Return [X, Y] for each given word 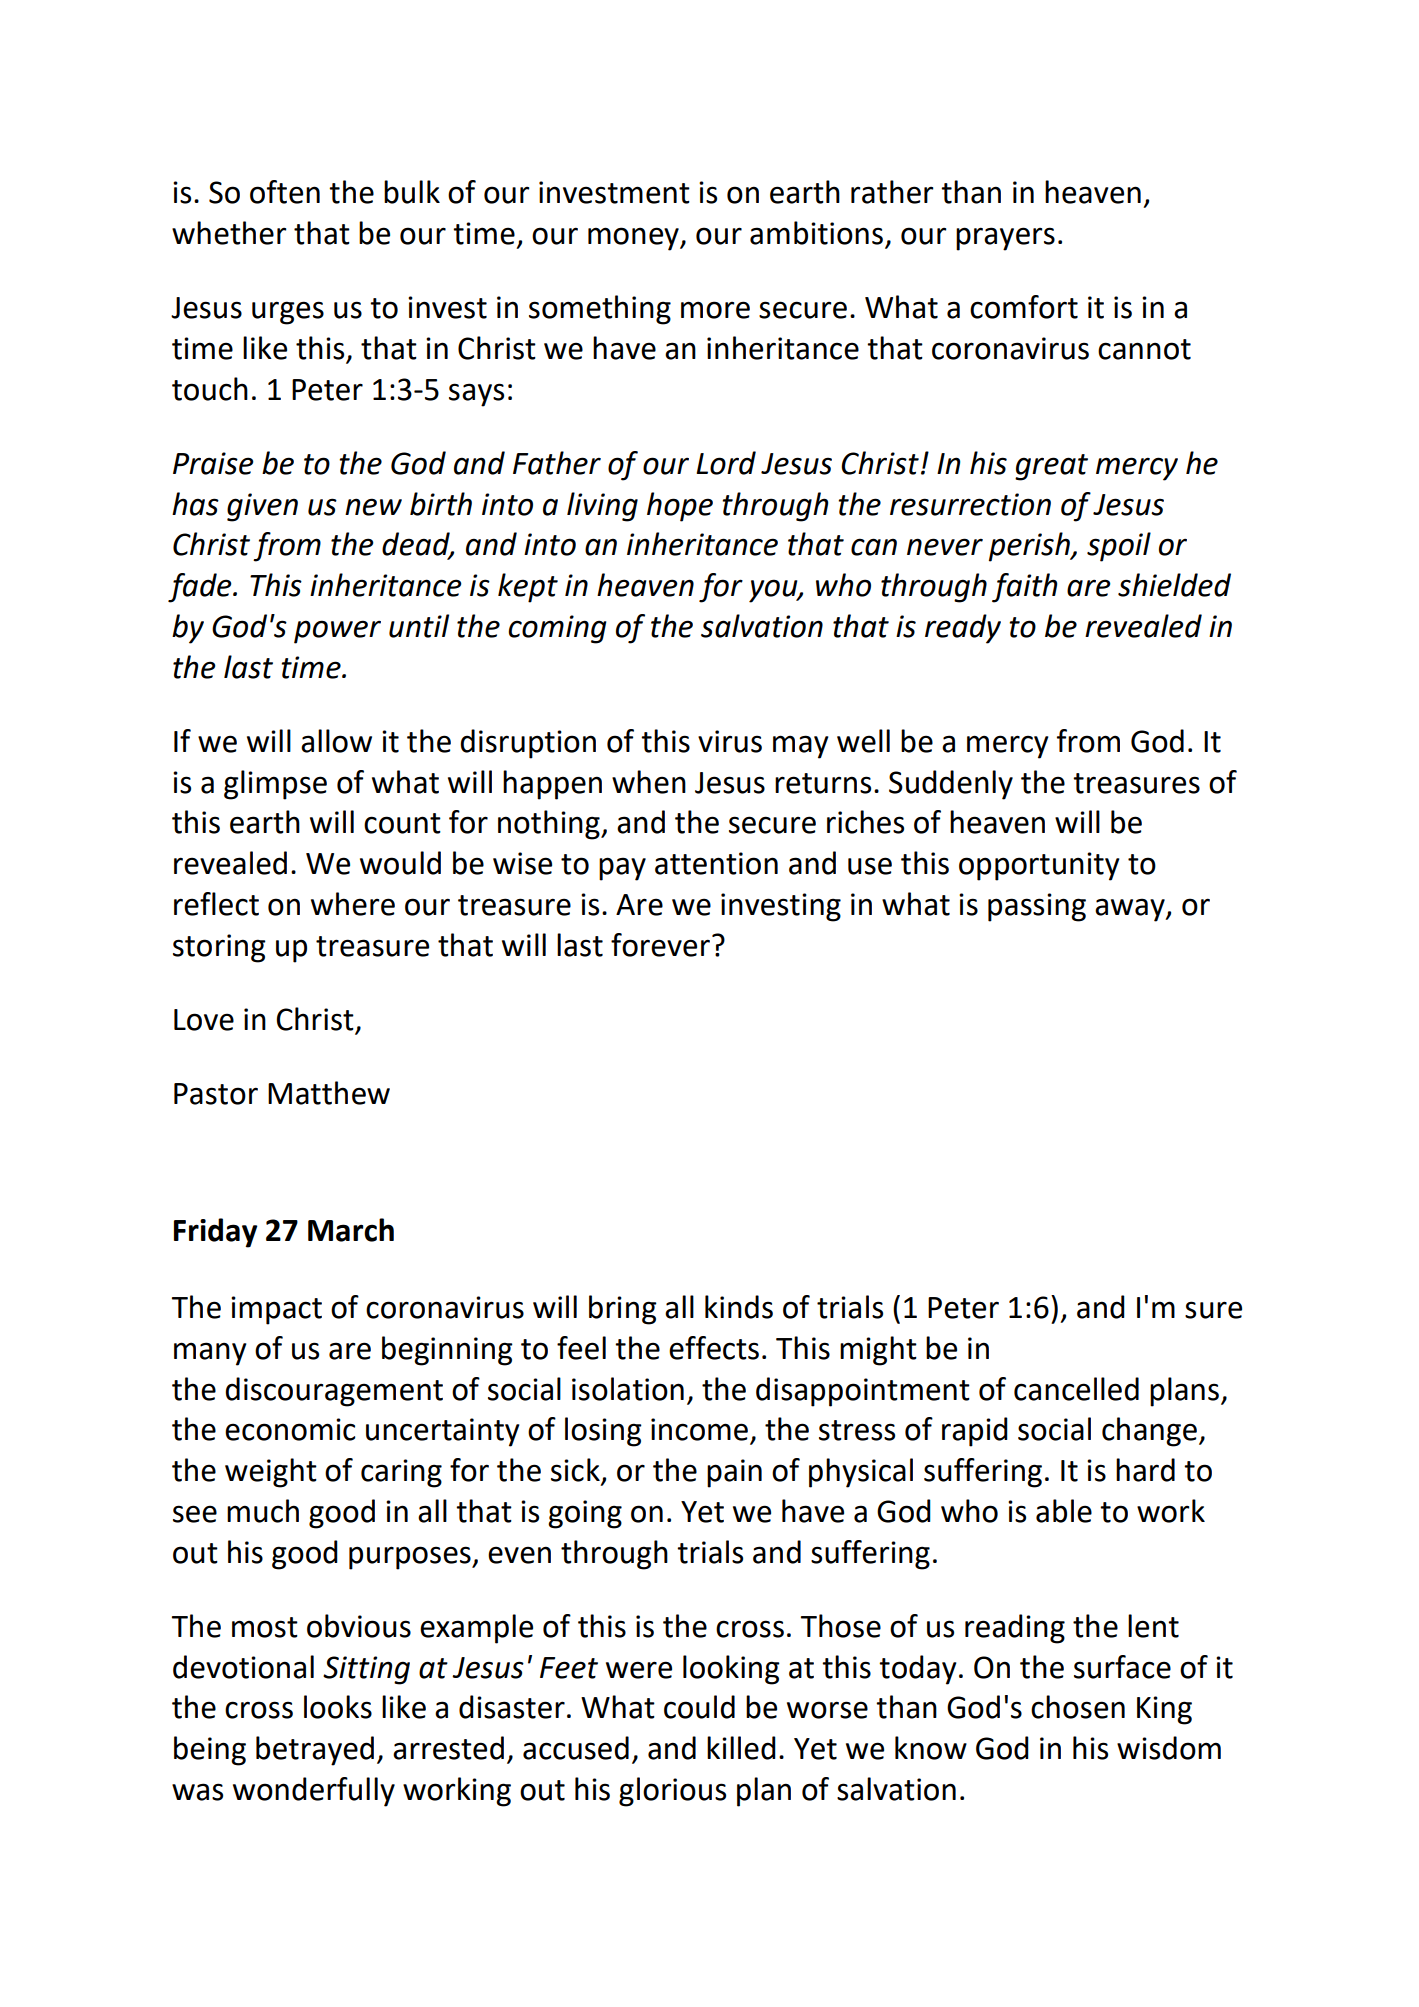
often [285, 192]
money [634, 239]
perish [1030, 547]
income [699, 1429]
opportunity [1039, 866]
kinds [739, 1307]
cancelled [1076, 1389]
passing [1037, 907]
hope [680, 507]
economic [290, 1429]
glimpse [275, 785]
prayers [1005, 239]
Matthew [329, 1093]
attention [716, 863]
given [262, 507]
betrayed [315, 1751]
